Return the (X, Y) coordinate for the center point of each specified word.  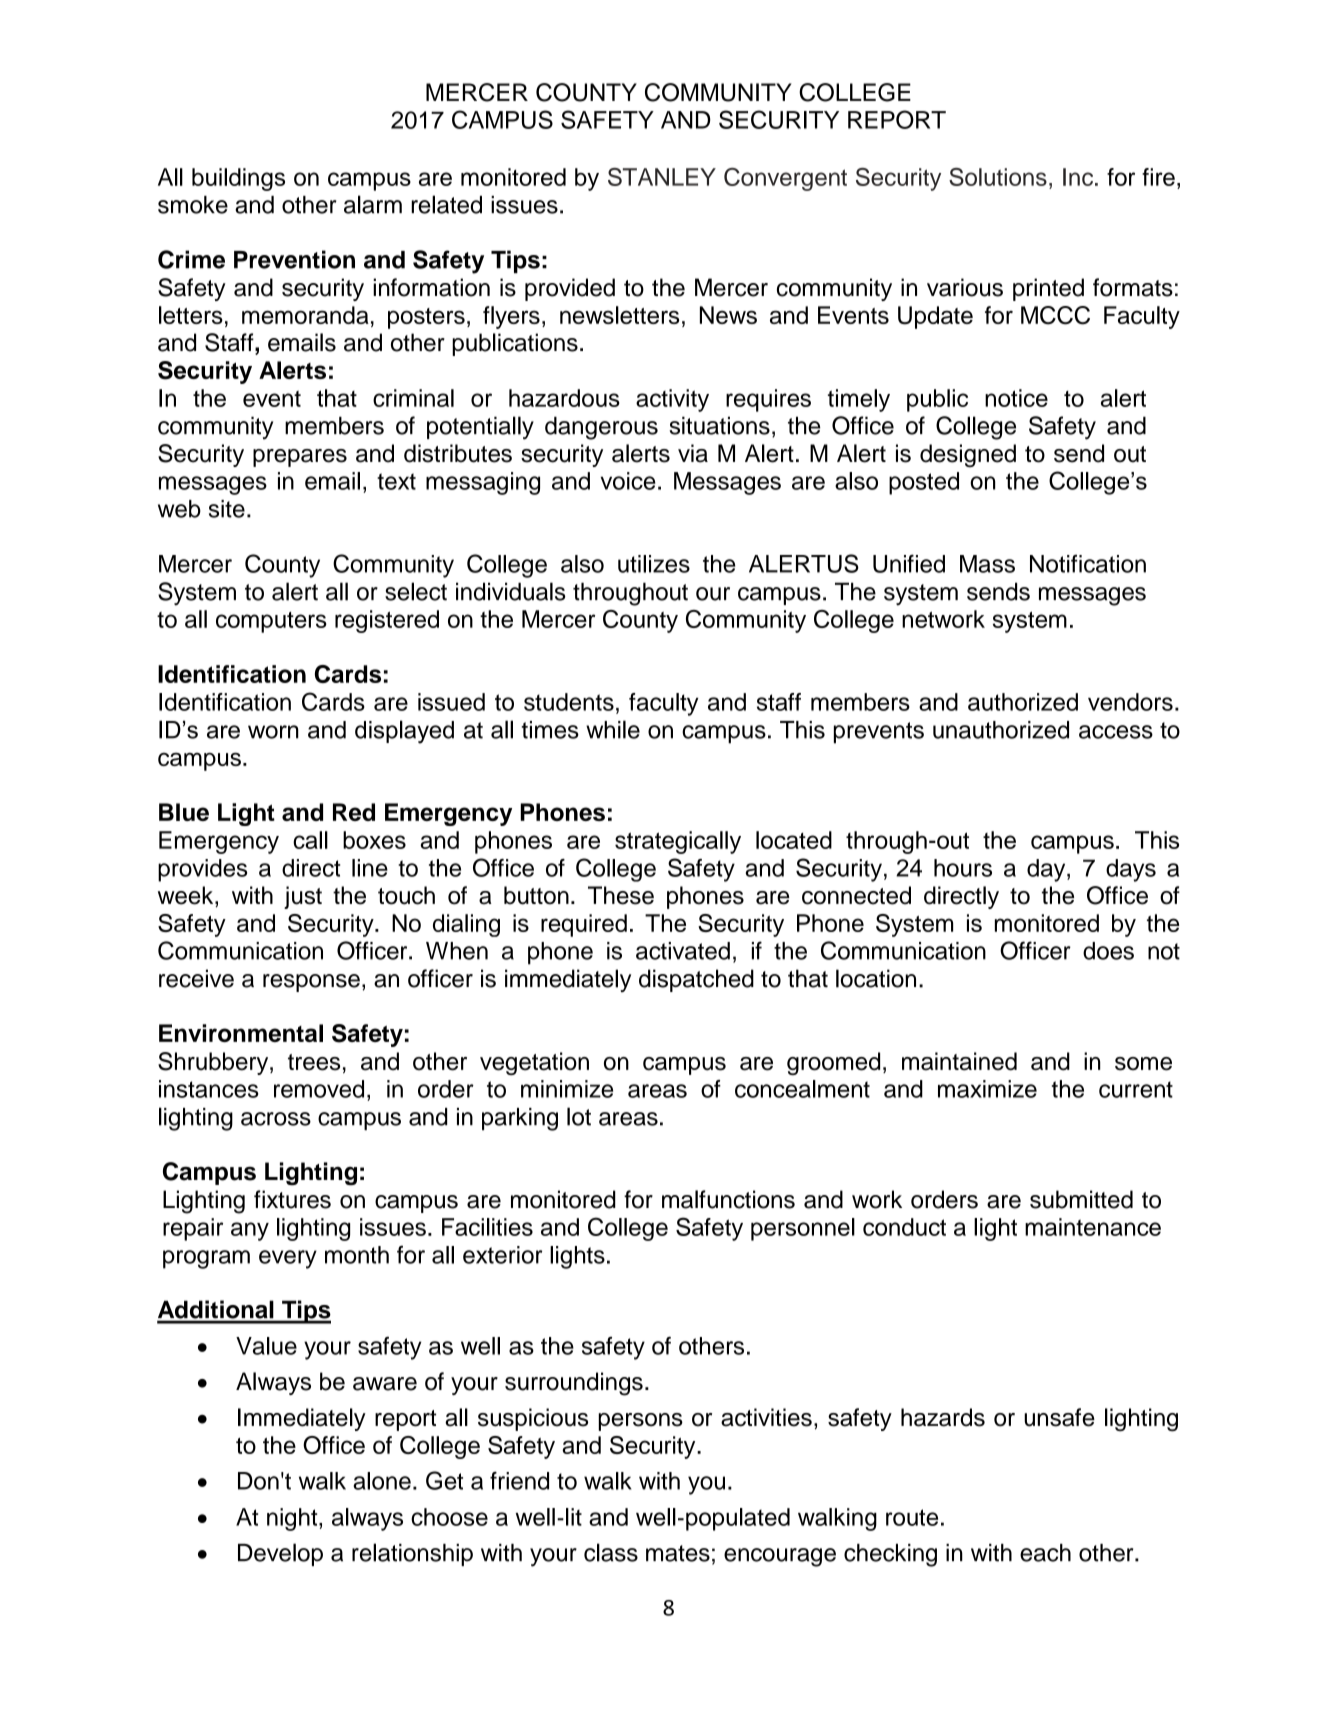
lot (579, 1116)
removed (319, 1089)
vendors (1130, 702)
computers (271, 622)
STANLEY (662, 177)
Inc (1079, 177)
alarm (373, 204)
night (293, 1519)
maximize (987, 1089)
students (569, 702)
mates (678, 1553)
